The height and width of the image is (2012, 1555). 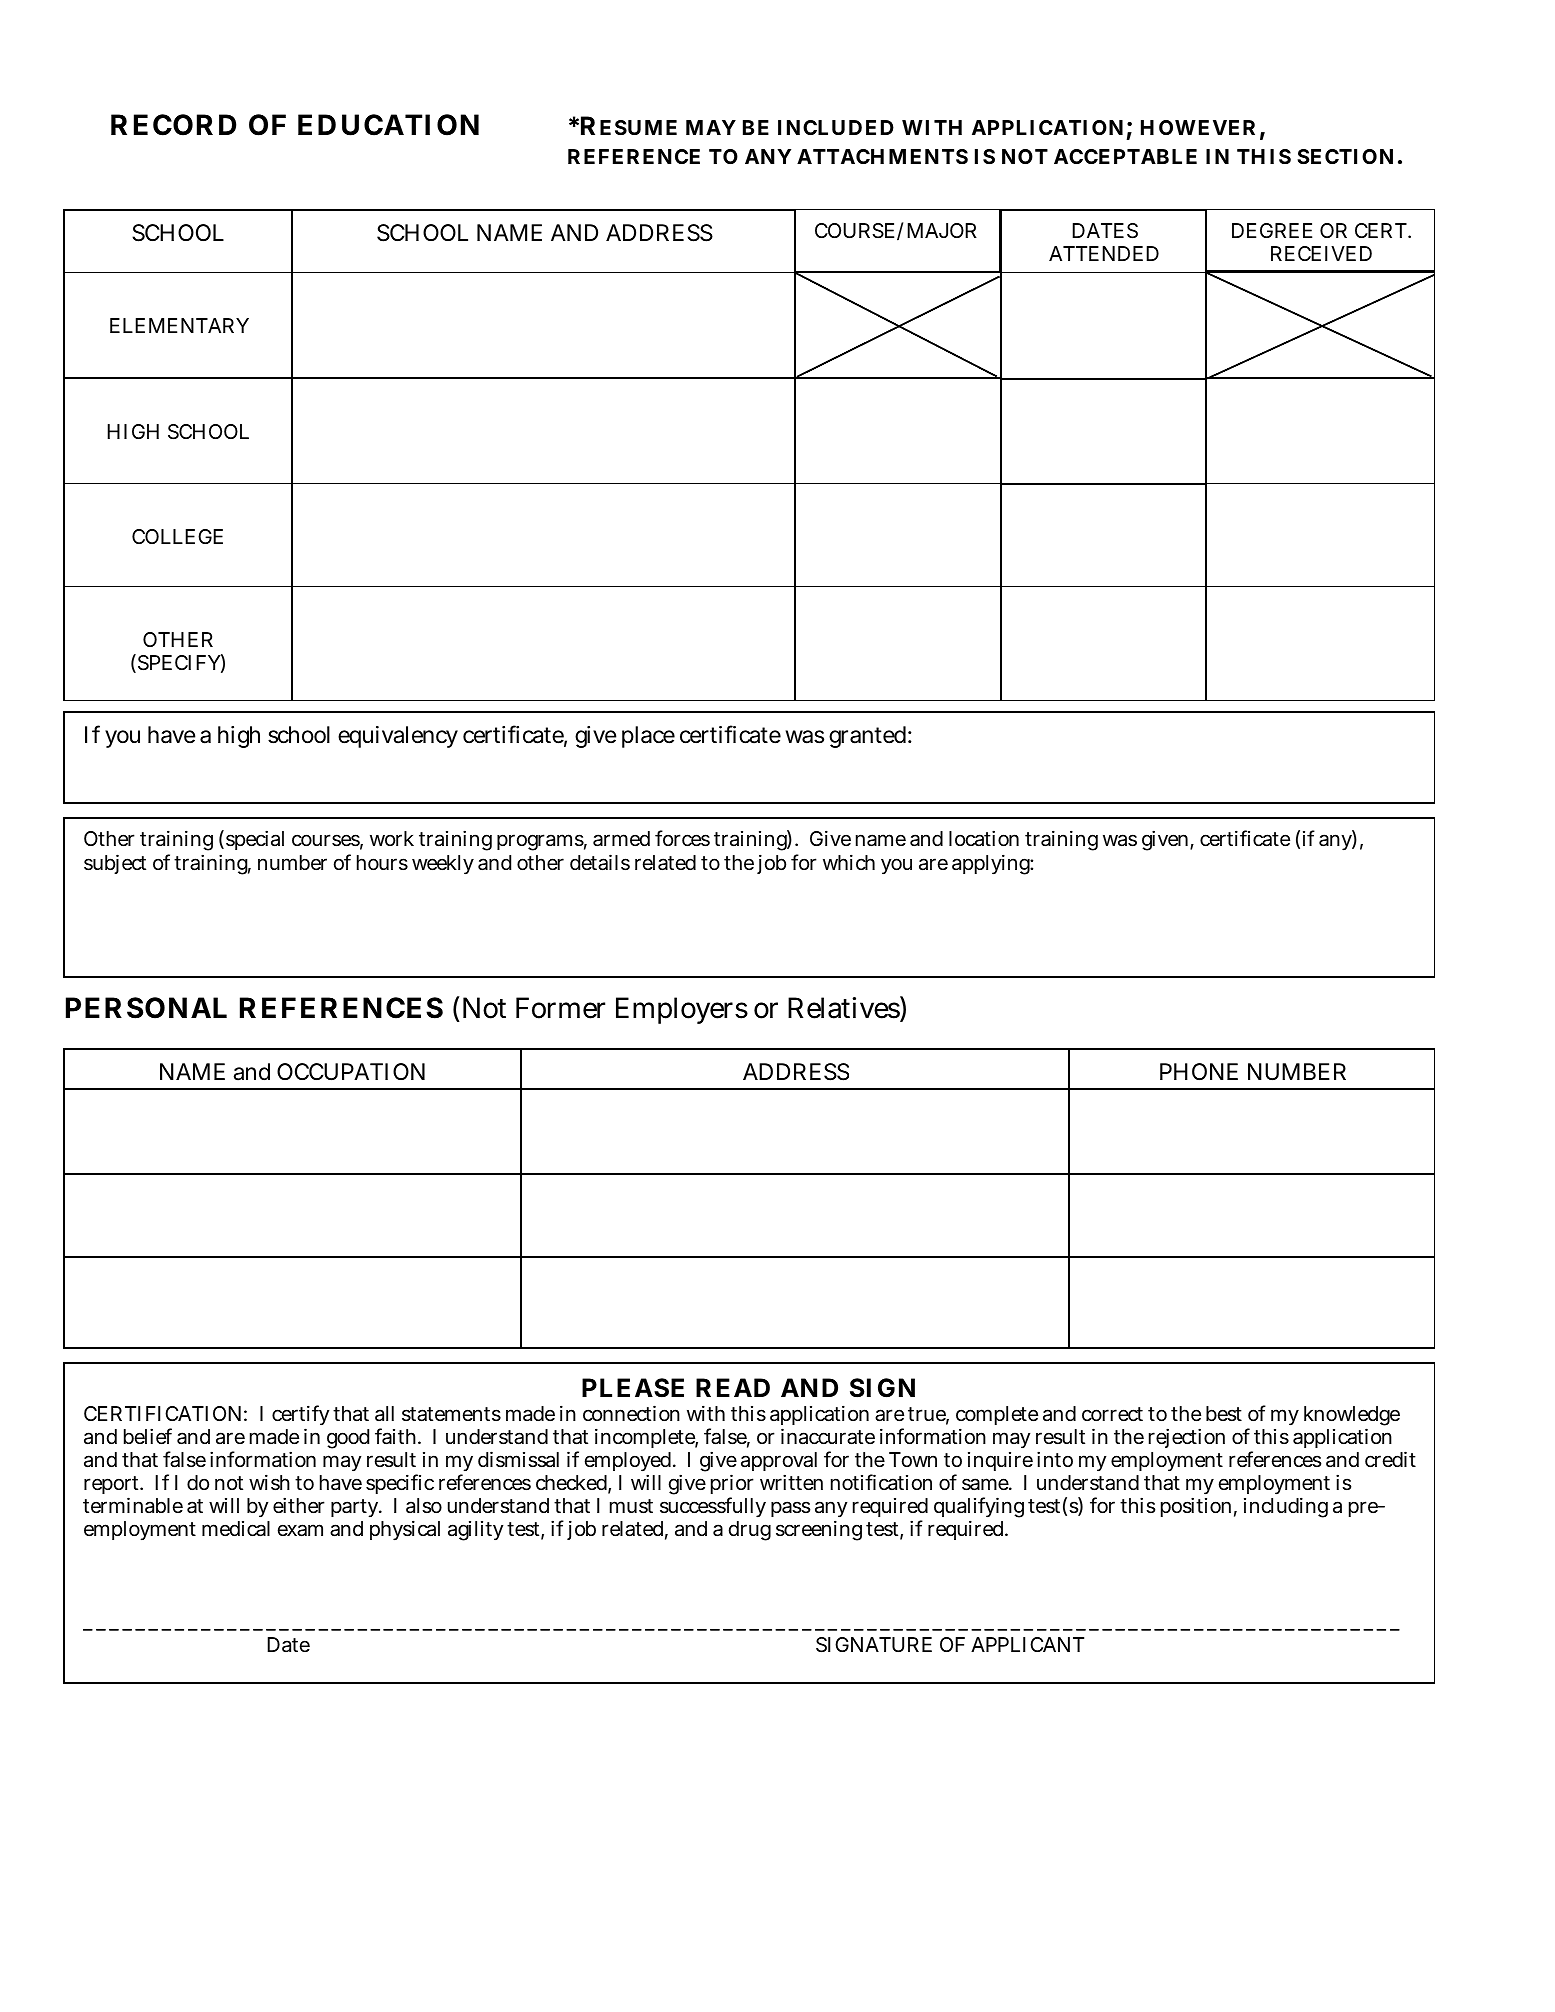 What do you see at coordinates (1286, 1507) in the image?
I see `including` at bounding box center [1286, 1507].
